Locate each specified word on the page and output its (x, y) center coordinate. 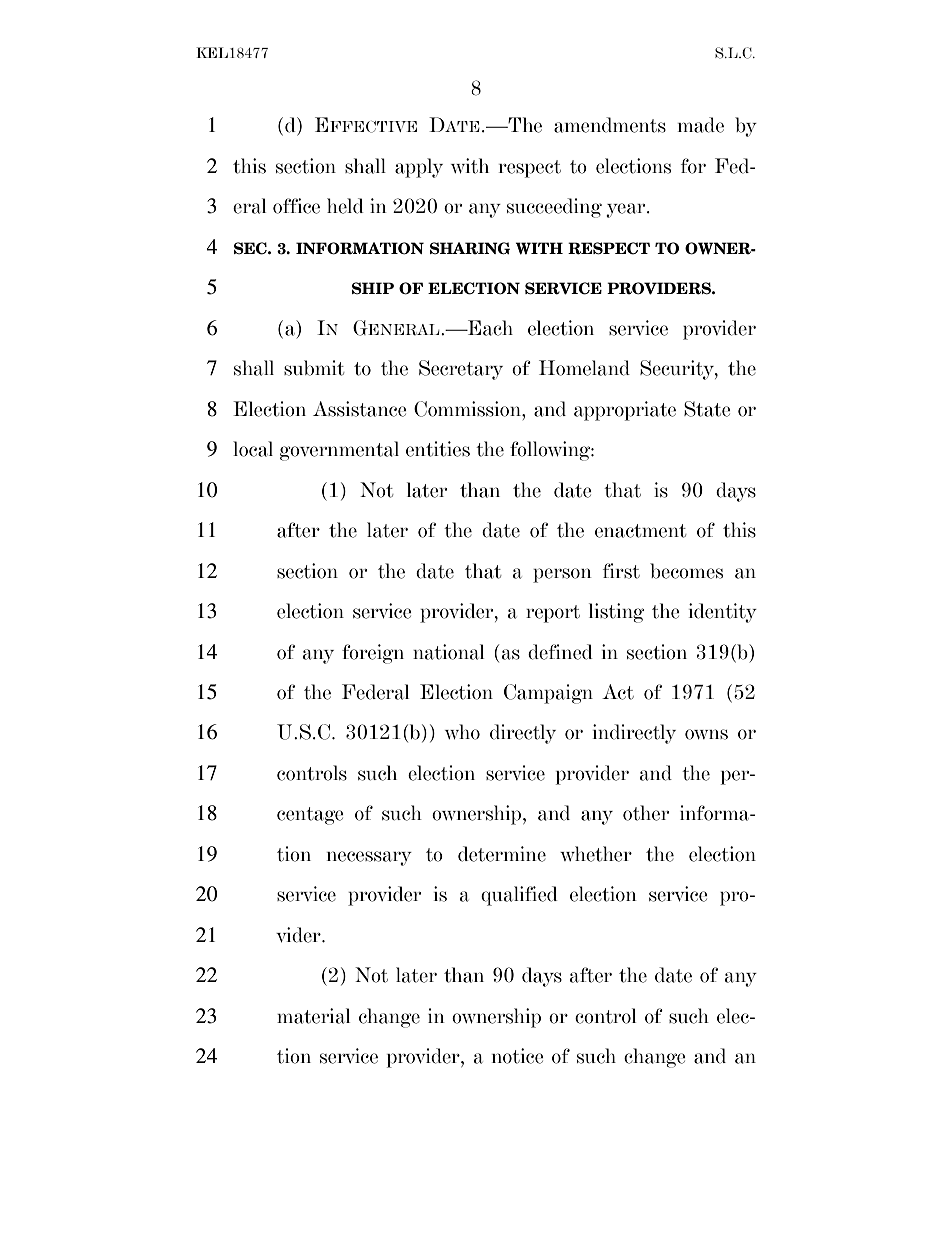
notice (518, 1056)
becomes (686, 571)
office (296, 206)
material (313, 1016)
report (553, 614)
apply (419, 168)
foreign (373, 654)
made (701, 125)
